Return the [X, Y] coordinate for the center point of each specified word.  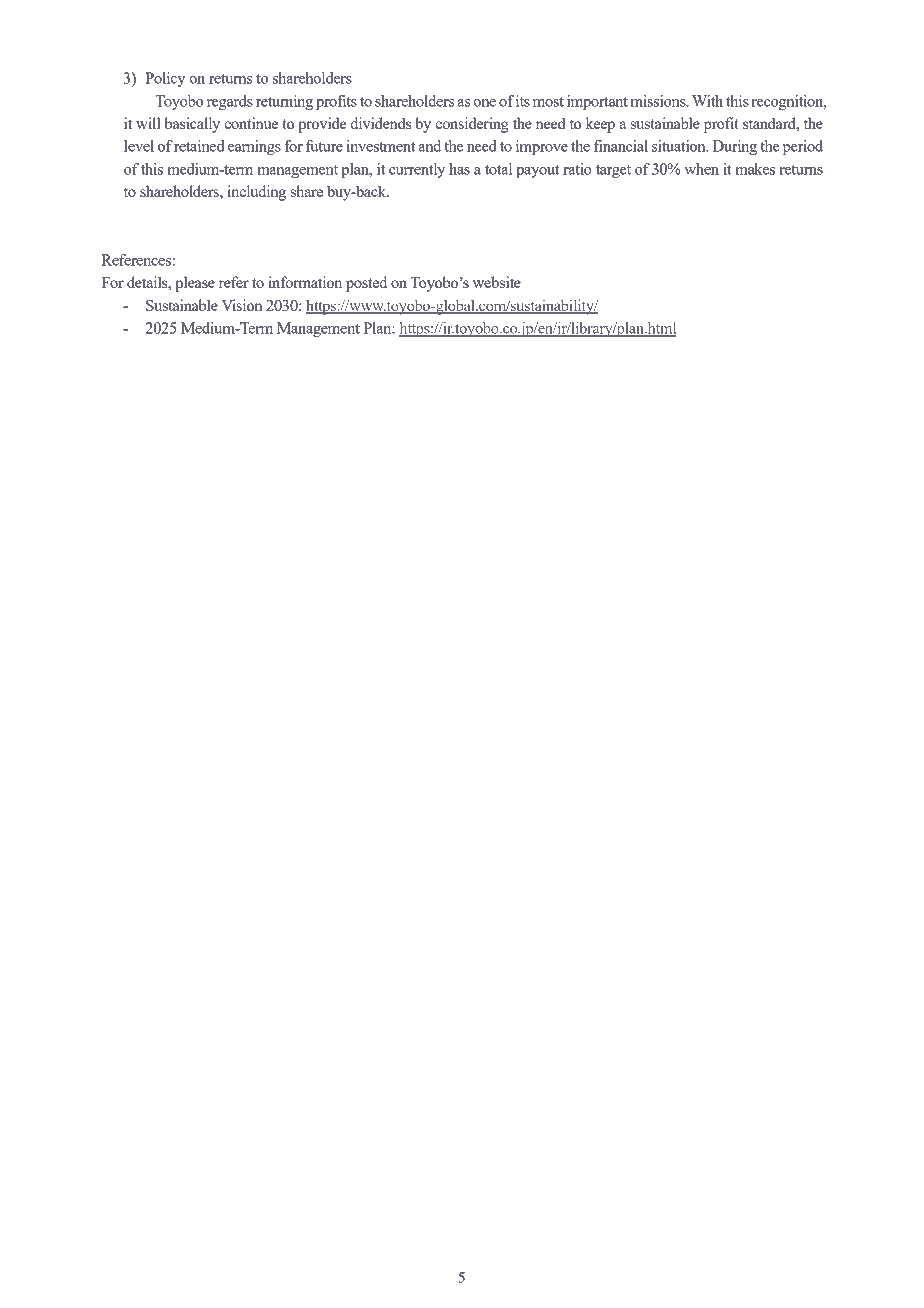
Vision [242, 305]
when [701, 169]
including [257, 193]
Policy [165, 79]
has [459, 169]
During [735, 147]
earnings [254, 147]
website [497, 282]
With [707, 101]
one [484, 103]
